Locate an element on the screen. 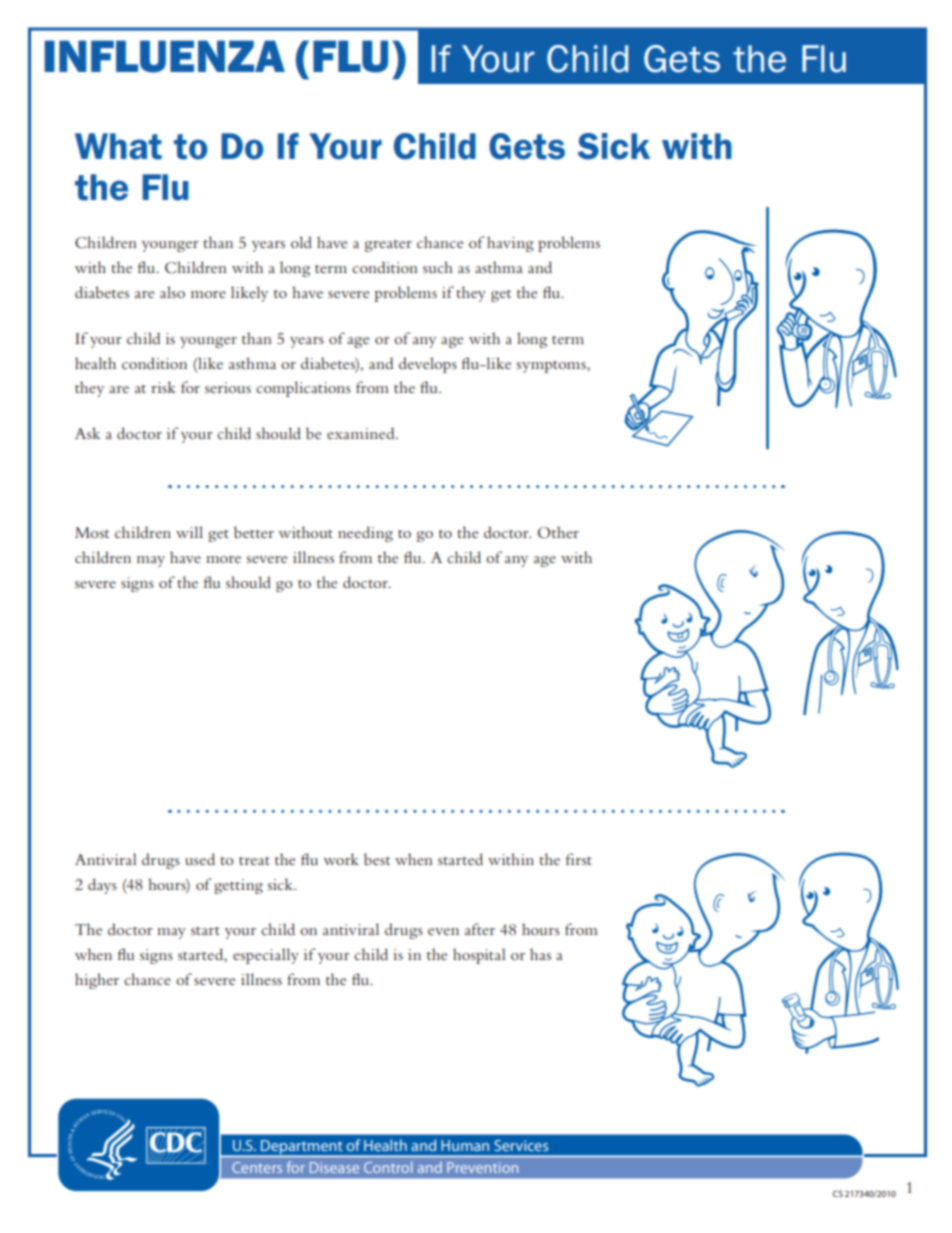 The width and height of the screenshot is (952, 1233). old is located at coordinates (301, 242).
